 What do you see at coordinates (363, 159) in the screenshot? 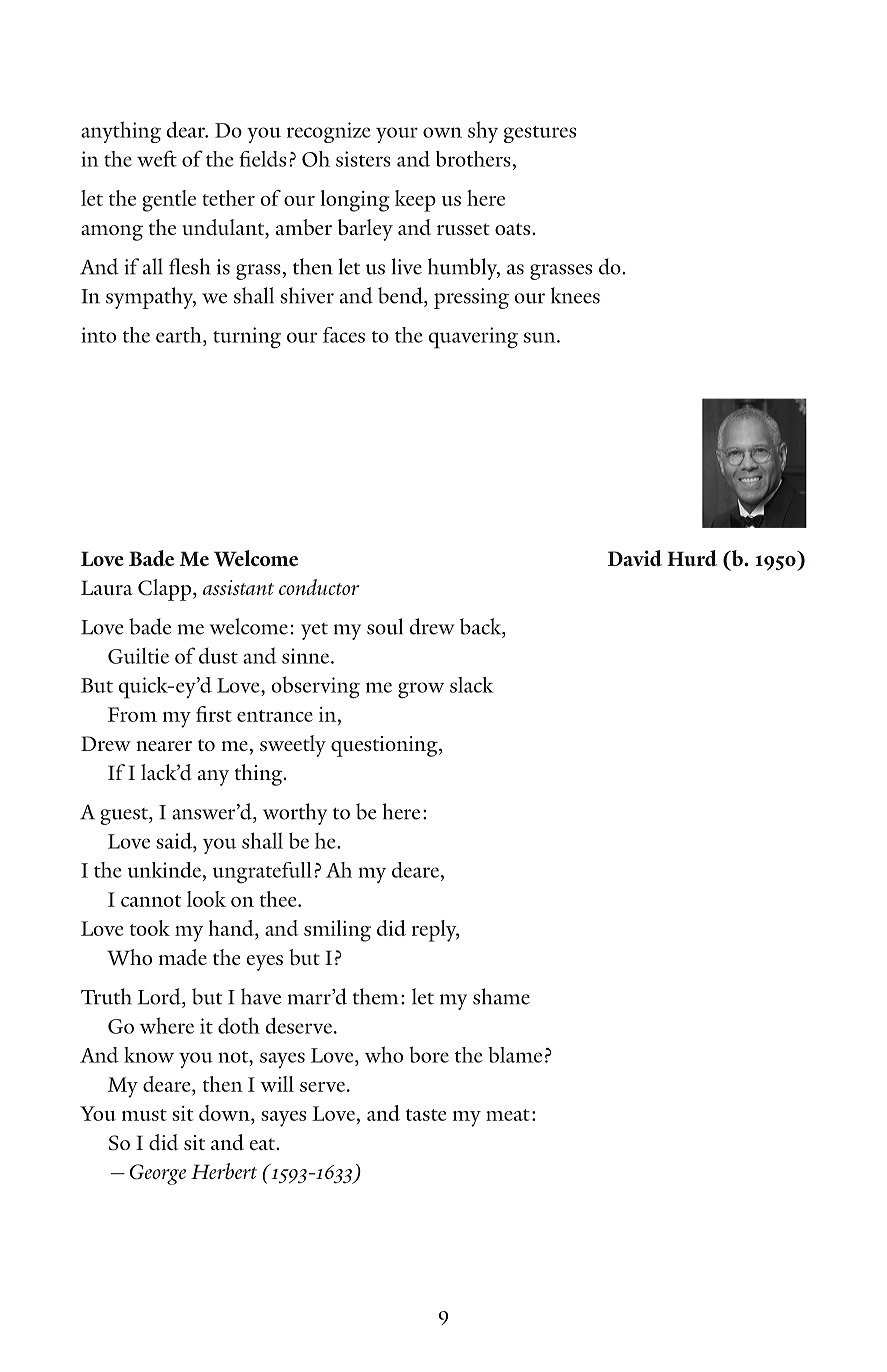
I see `sisters` at bounding box center [363, 159].
